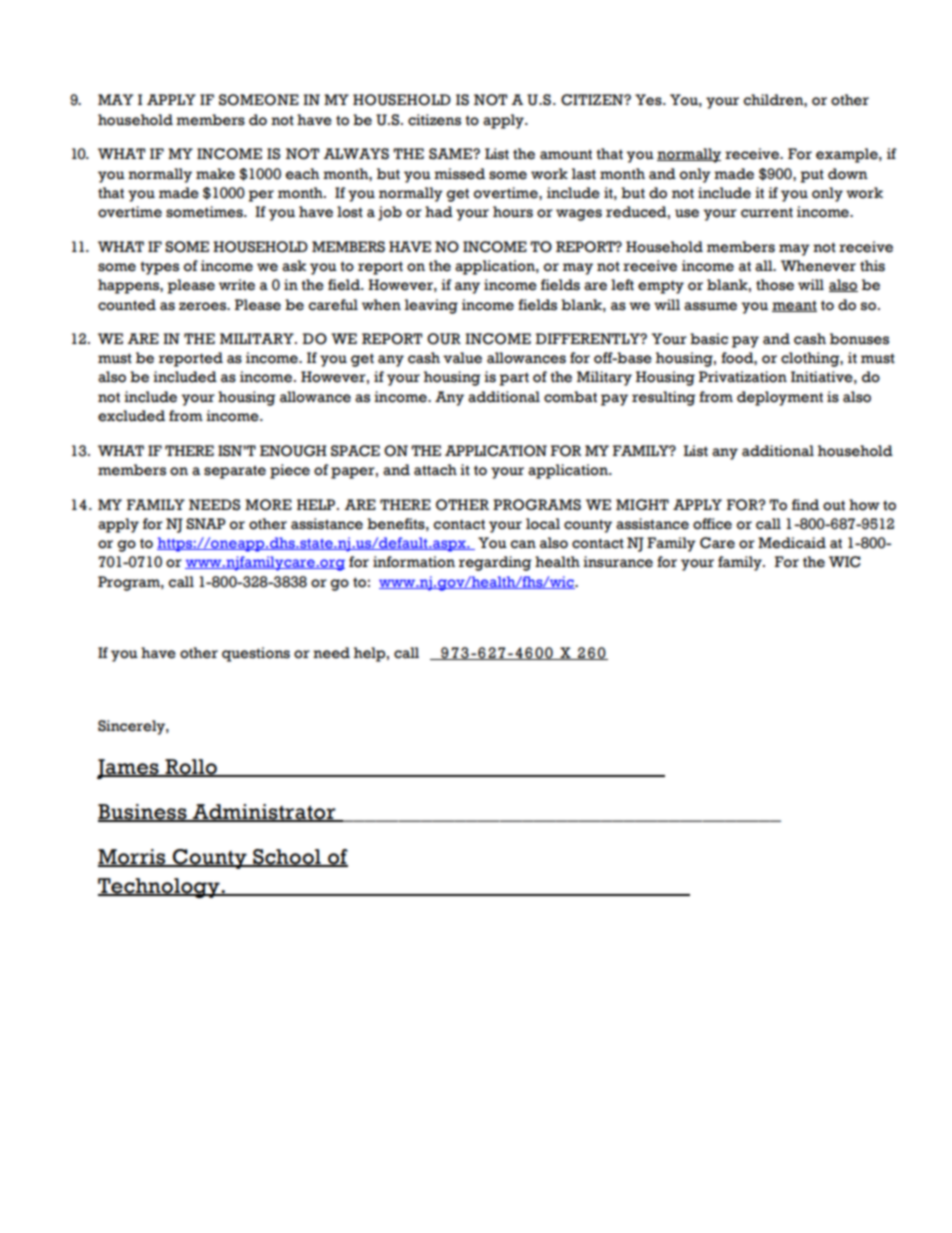  I want to click on put, so click(812, 176).
